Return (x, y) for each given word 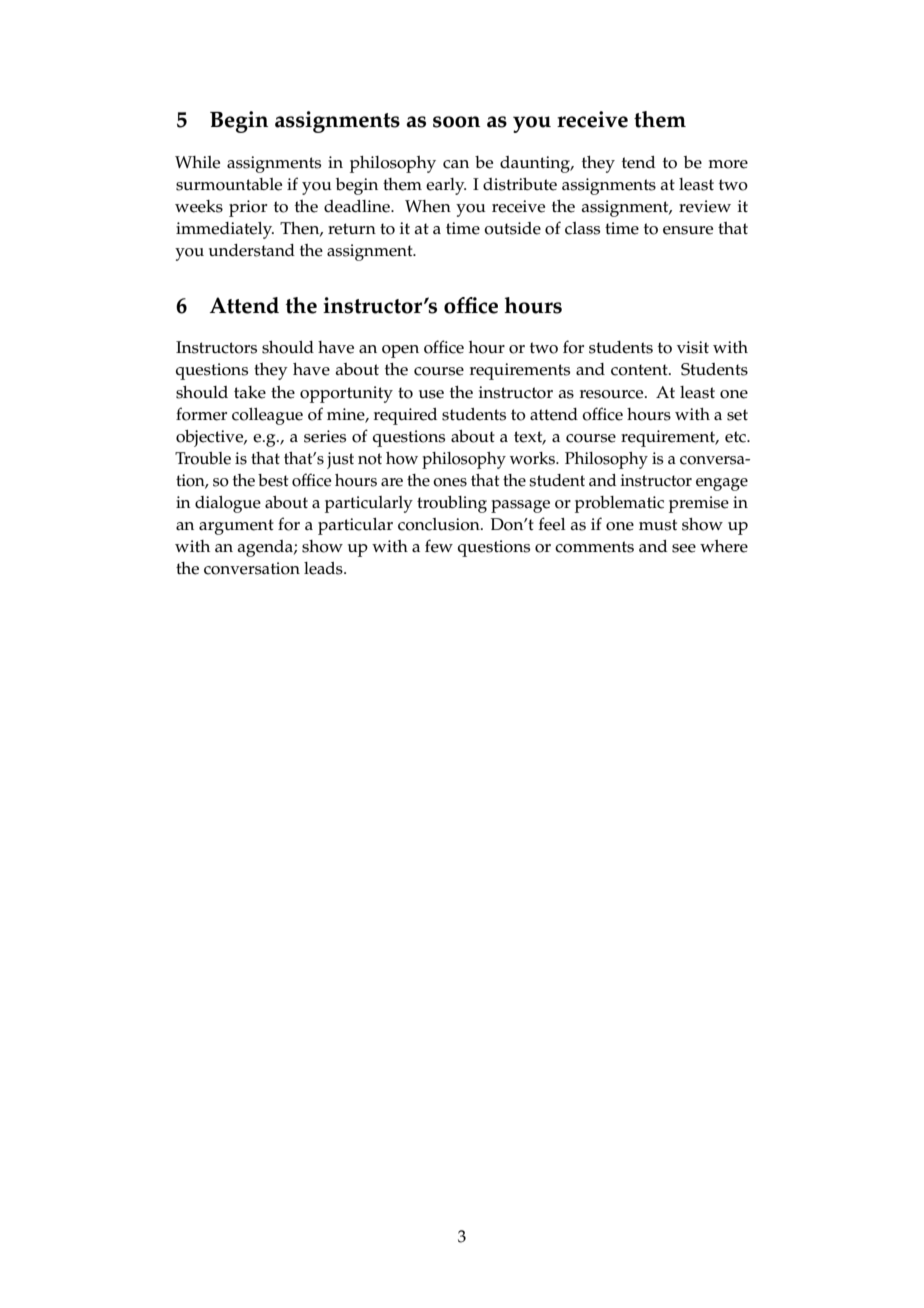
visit (693, 347)
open (400, 351)
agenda (266, 548)
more (728, 164)
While (197, 162)
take (250, 392)
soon (456, 122)
